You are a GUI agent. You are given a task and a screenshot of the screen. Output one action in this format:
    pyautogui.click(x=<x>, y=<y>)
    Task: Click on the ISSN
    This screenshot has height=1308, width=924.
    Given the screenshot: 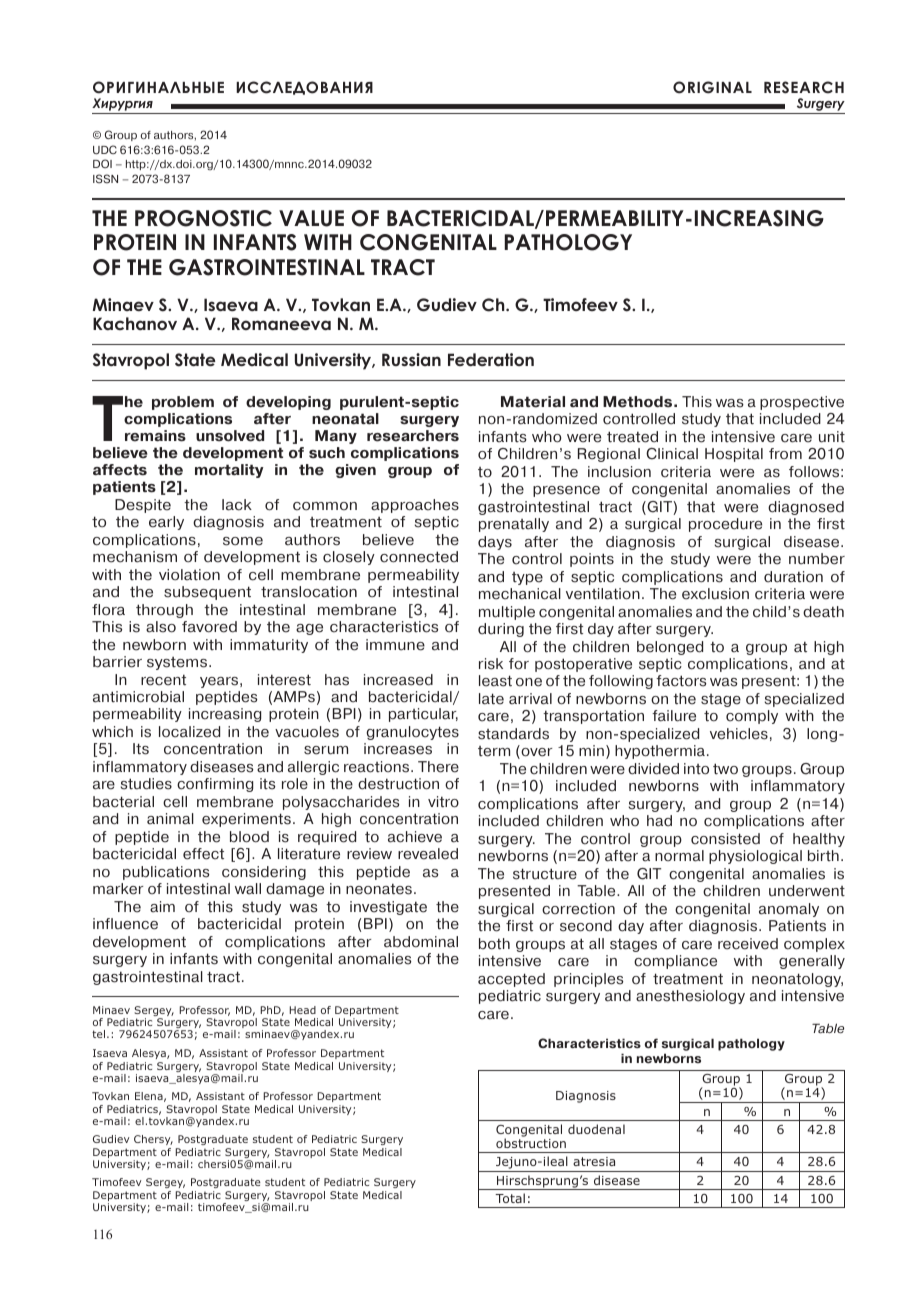 What is the action you would take?
    pyautogui.click(x=105, y=179)
